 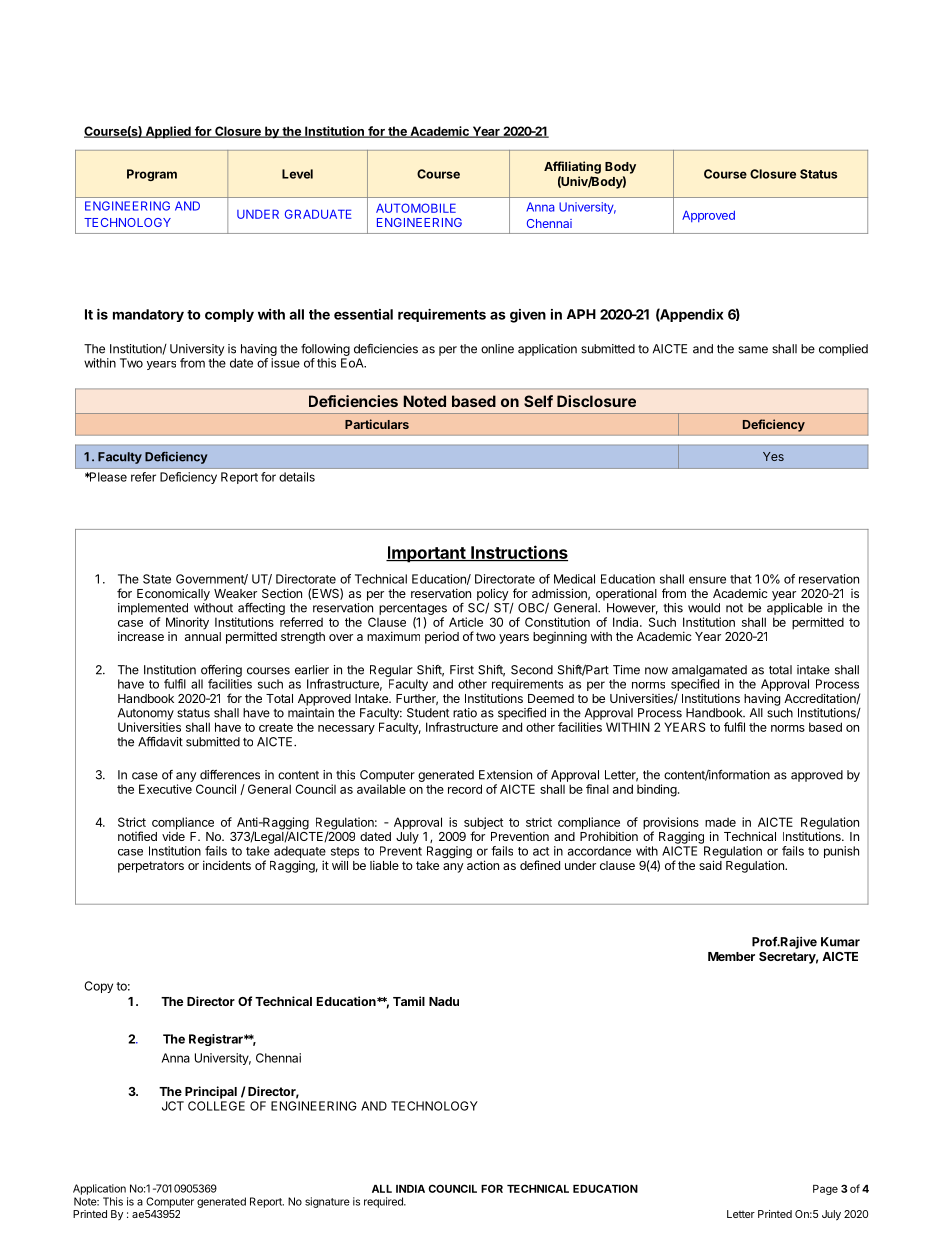 I want to click on complied, so click(x=843, y=350).
